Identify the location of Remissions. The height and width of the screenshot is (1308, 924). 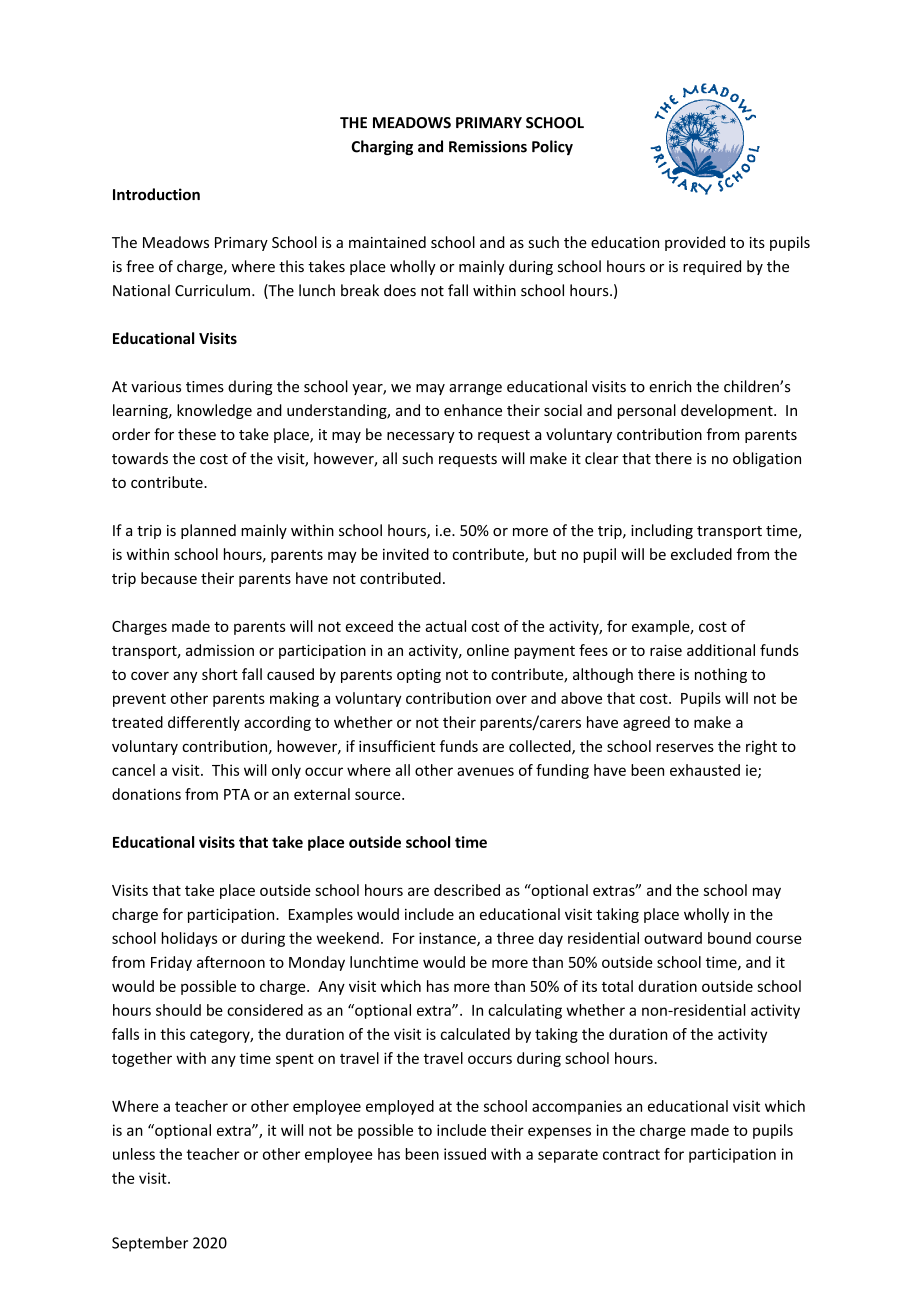
(488, 146).
